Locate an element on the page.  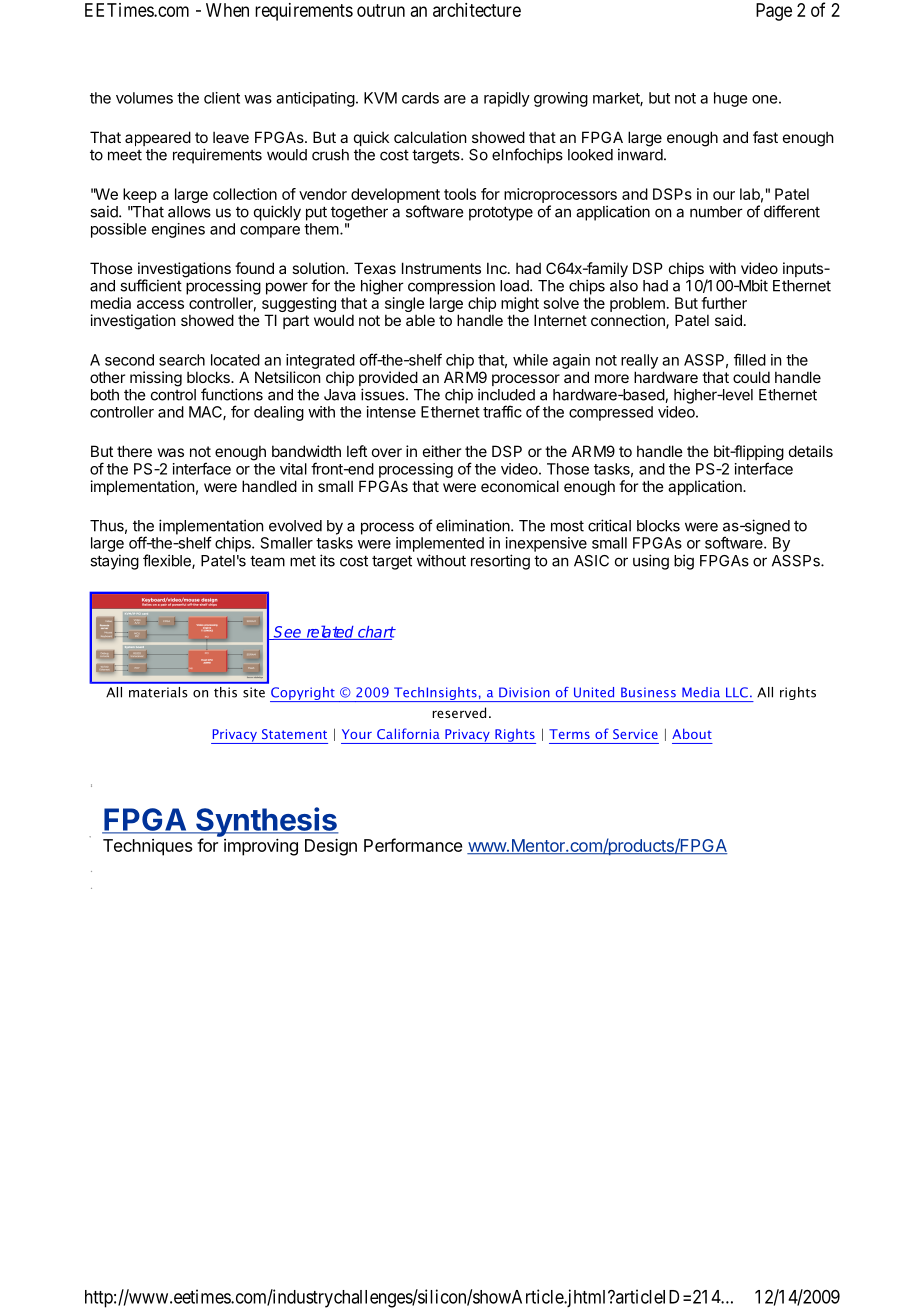
elimination is located at coordinates (474, 525).
